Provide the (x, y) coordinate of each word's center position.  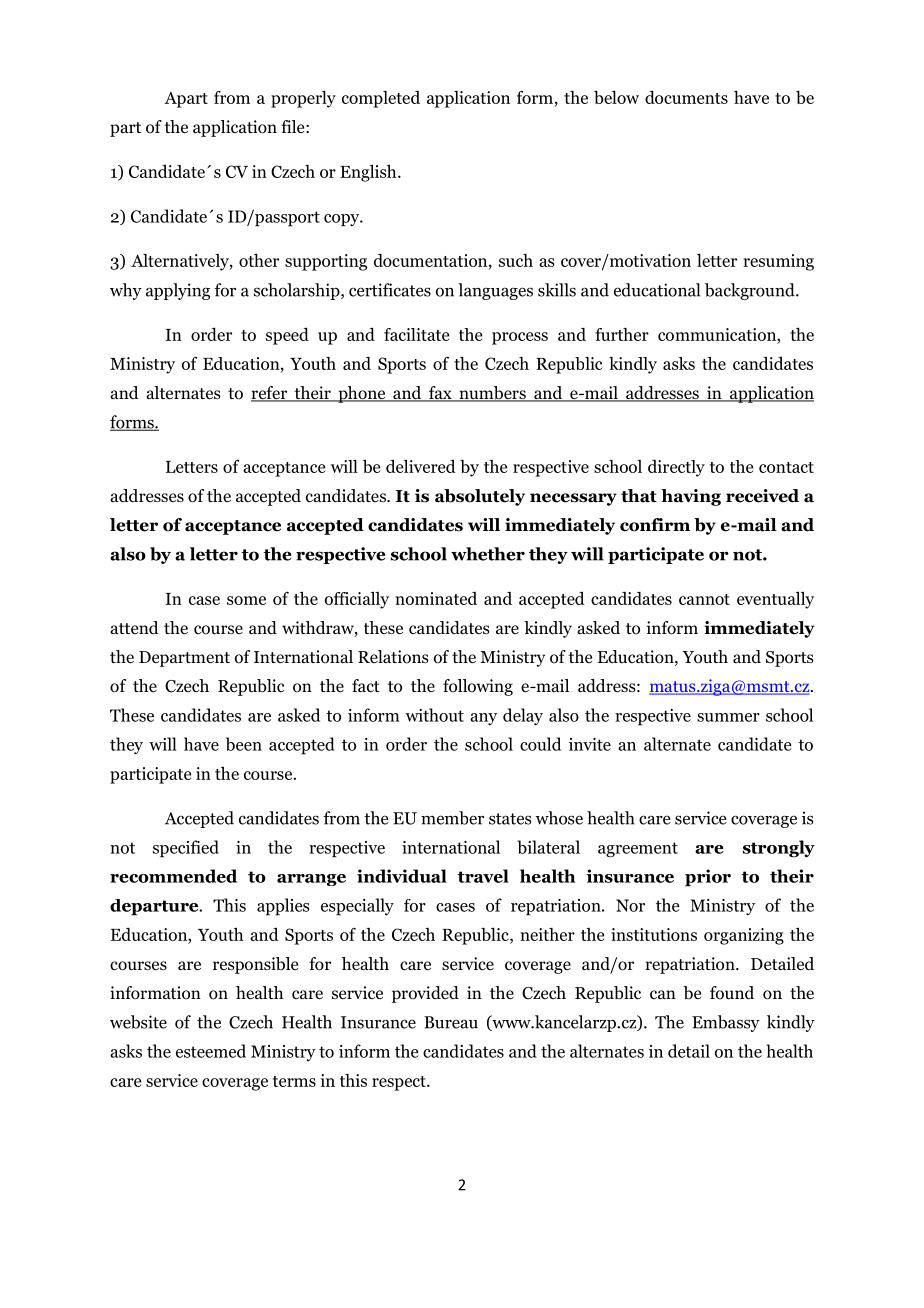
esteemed (211, 1051)
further (622, 334)
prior (708, 878)
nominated (436, 598)
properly (303, 99)
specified (186, 849)
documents (686, 97)
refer (270, 394)
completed (381, 99)
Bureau (451, 1022)
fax (440, 394)
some (246, 600)
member (452, 818)
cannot (704, 599)
